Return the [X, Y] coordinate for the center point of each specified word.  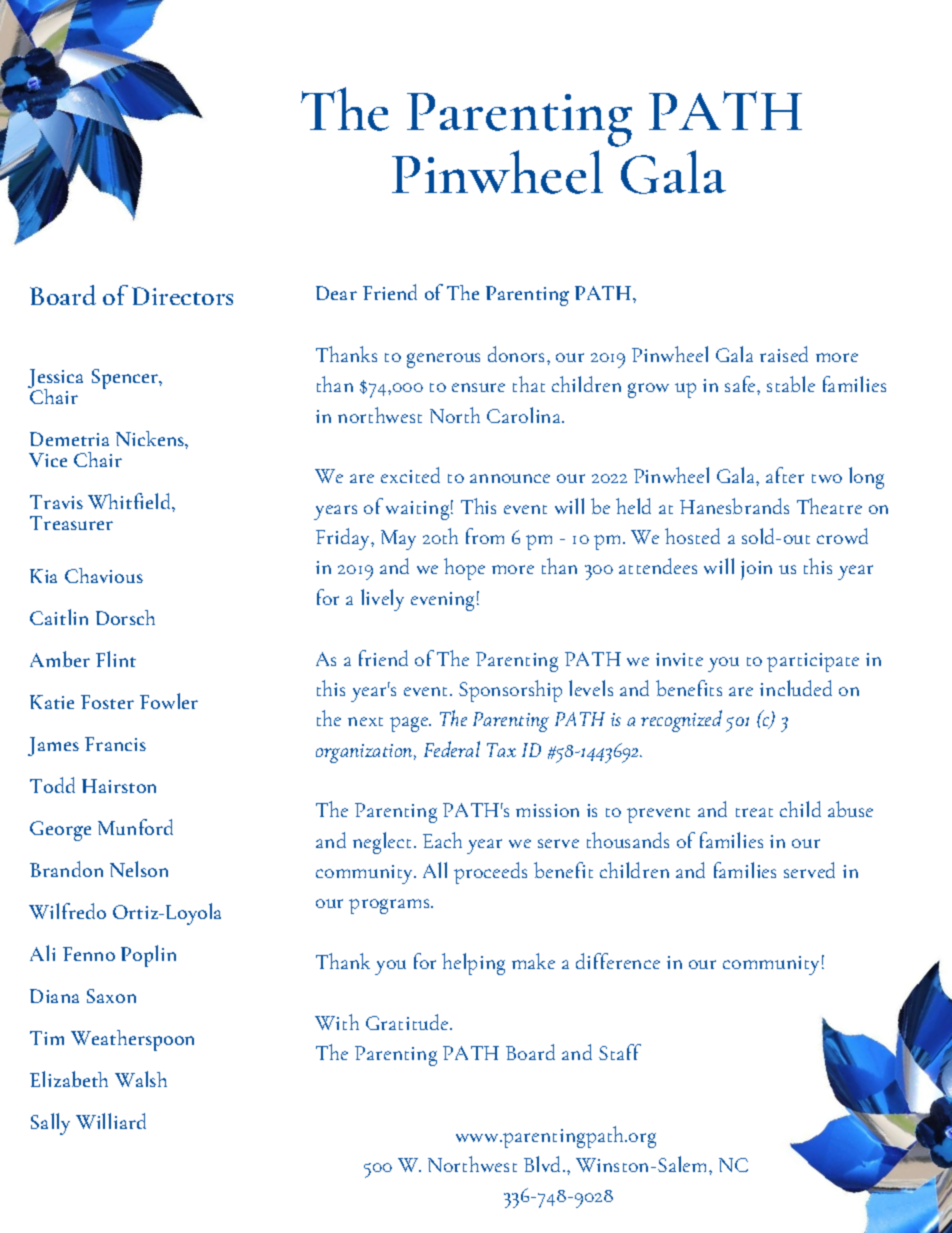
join [756, 570]
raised [784, 354]
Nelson [139, 869]
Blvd [544, 1164]
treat [754, 812]
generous [443, 360]
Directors [182, 296]
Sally [50, 1124]
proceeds [490, 873]
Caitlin [59, 617]
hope [464, 569]
